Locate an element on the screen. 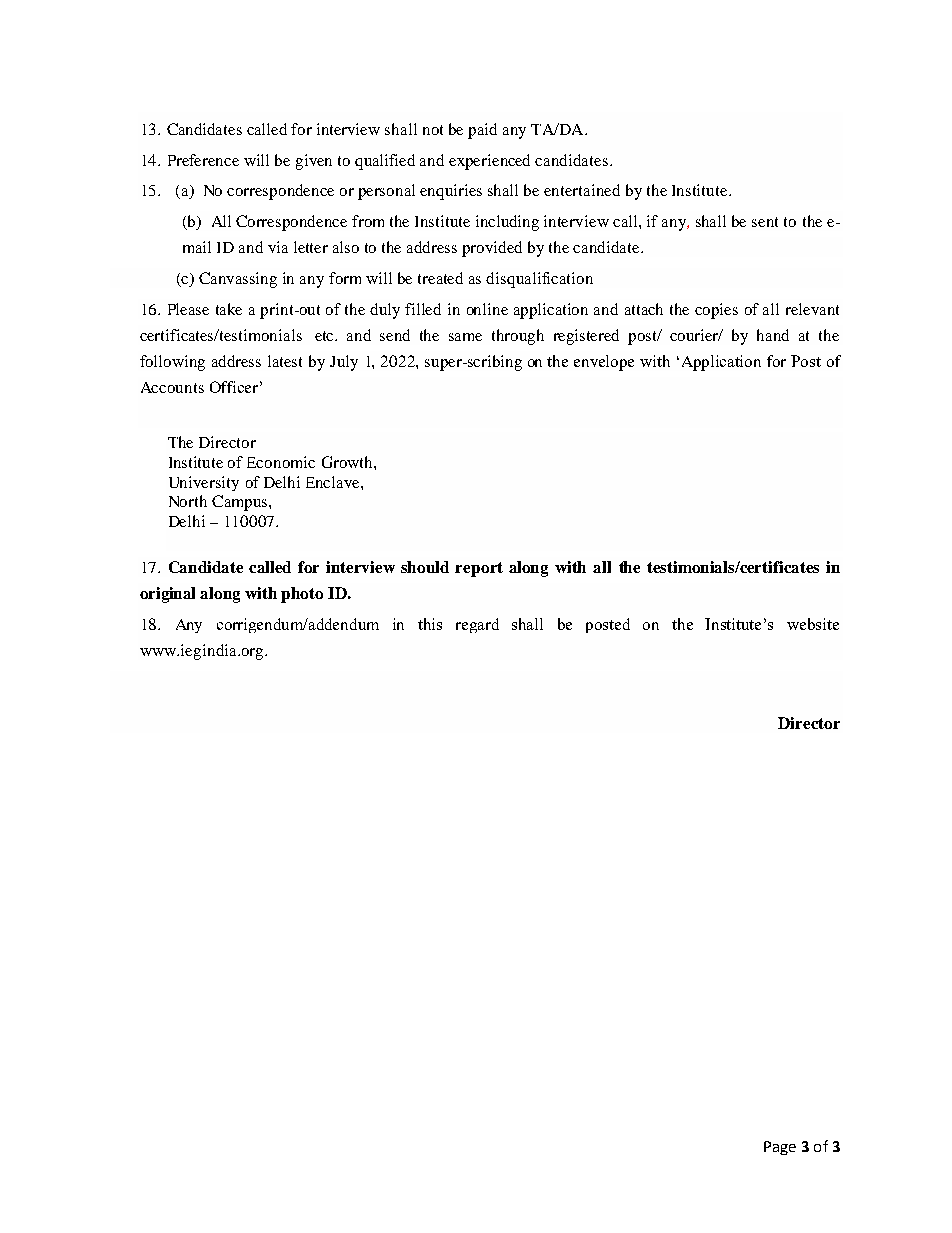  sent is located at coordinates (765, 222).
